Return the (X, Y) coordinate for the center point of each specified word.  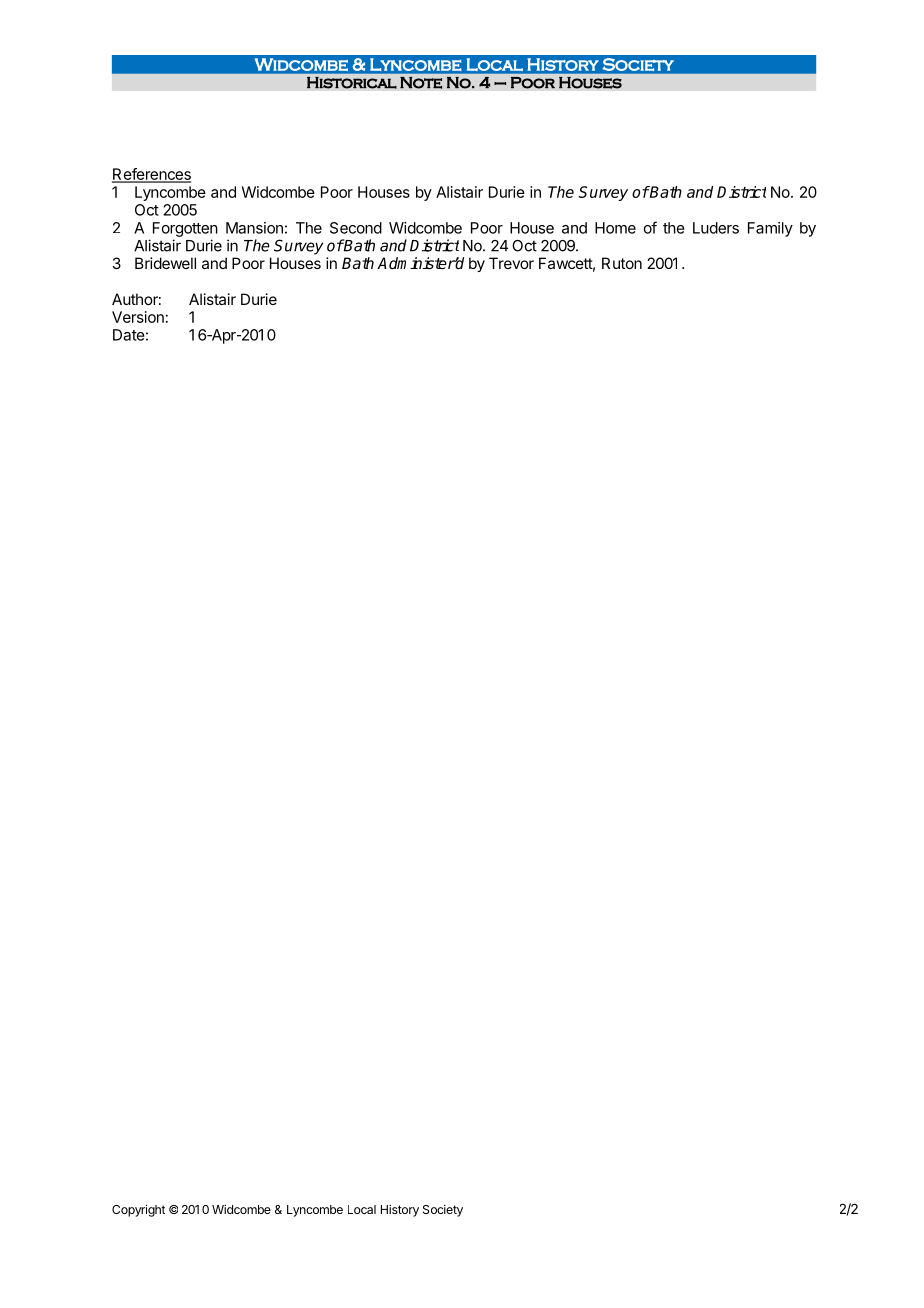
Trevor (511, 263)
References (151, 175)
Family (770, 229)
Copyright (138, 1210)
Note (421, 83)
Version (138, 317)
